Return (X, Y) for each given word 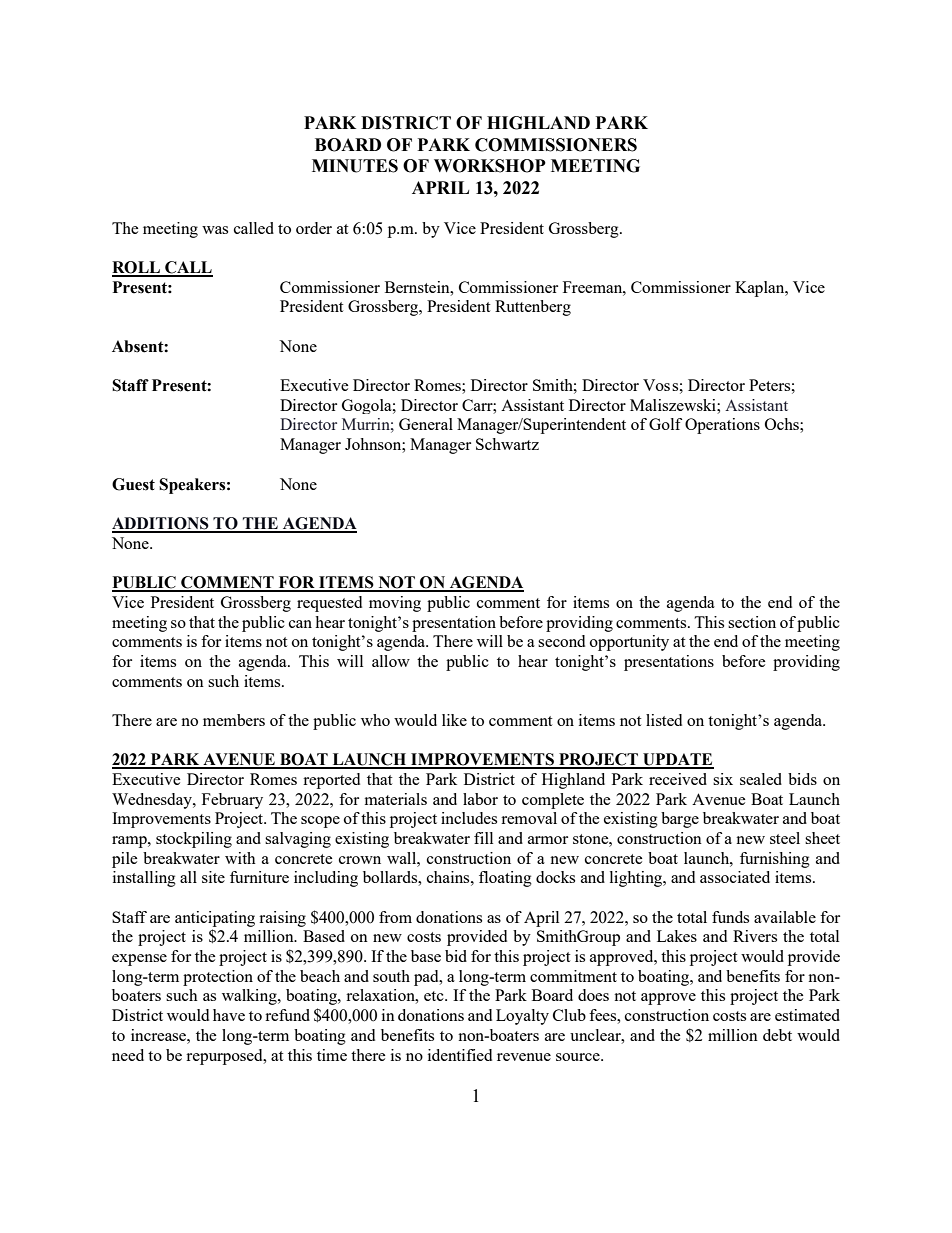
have (229, 1015)
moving (395, 604)
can (300, 624)
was (215, 230)
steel (785, 838)
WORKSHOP (490, 166)
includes (469, 818)
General (426, 424)
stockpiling (194, 840)
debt (777, 1035)
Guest (133, 484)
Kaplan (761, 289)
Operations (722, 426)
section (752, 622)
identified (460, 1055)
